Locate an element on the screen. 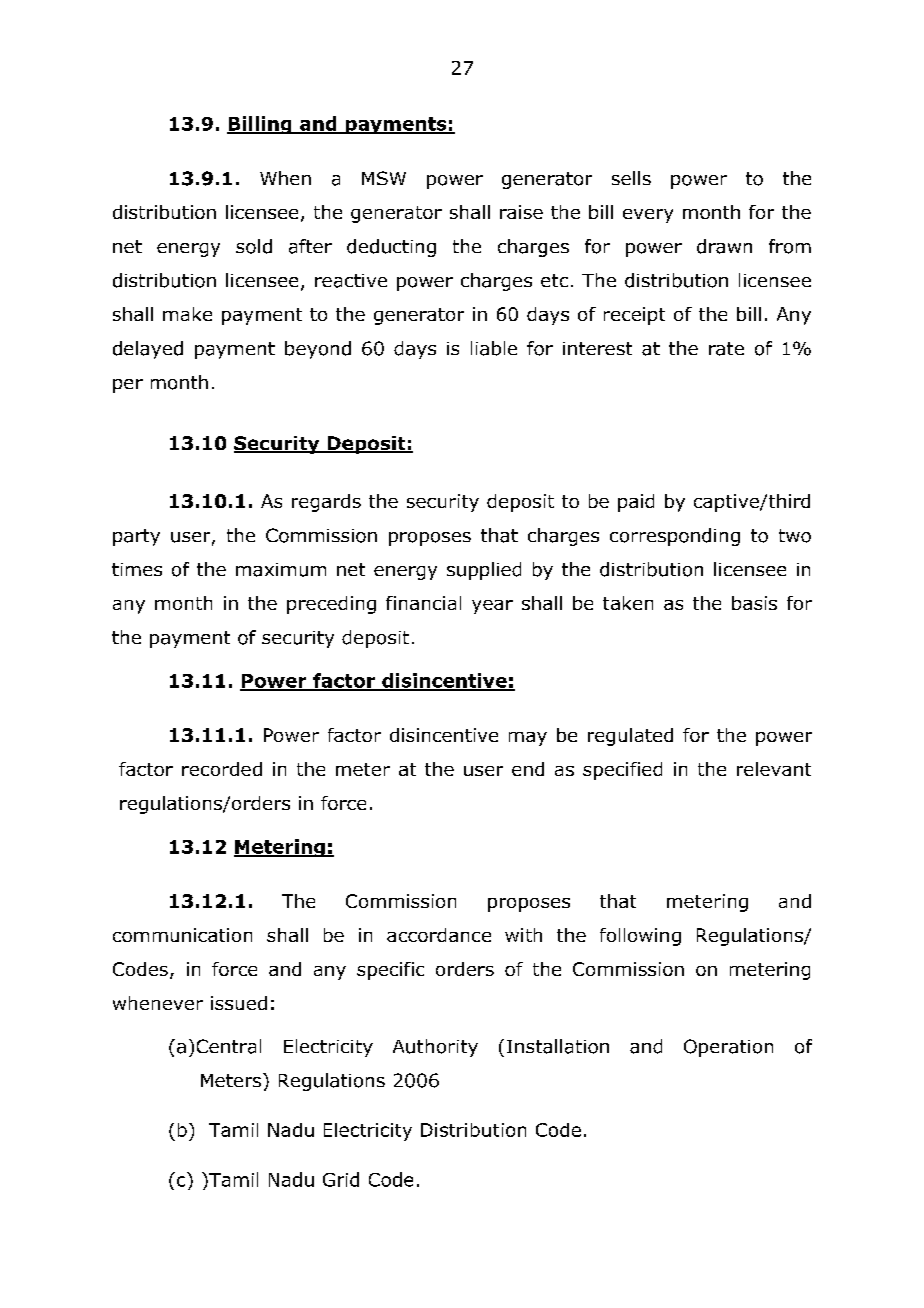 The width and height of the screenshot is (924, 1308). recorded is located at coordinates (222, 769).
